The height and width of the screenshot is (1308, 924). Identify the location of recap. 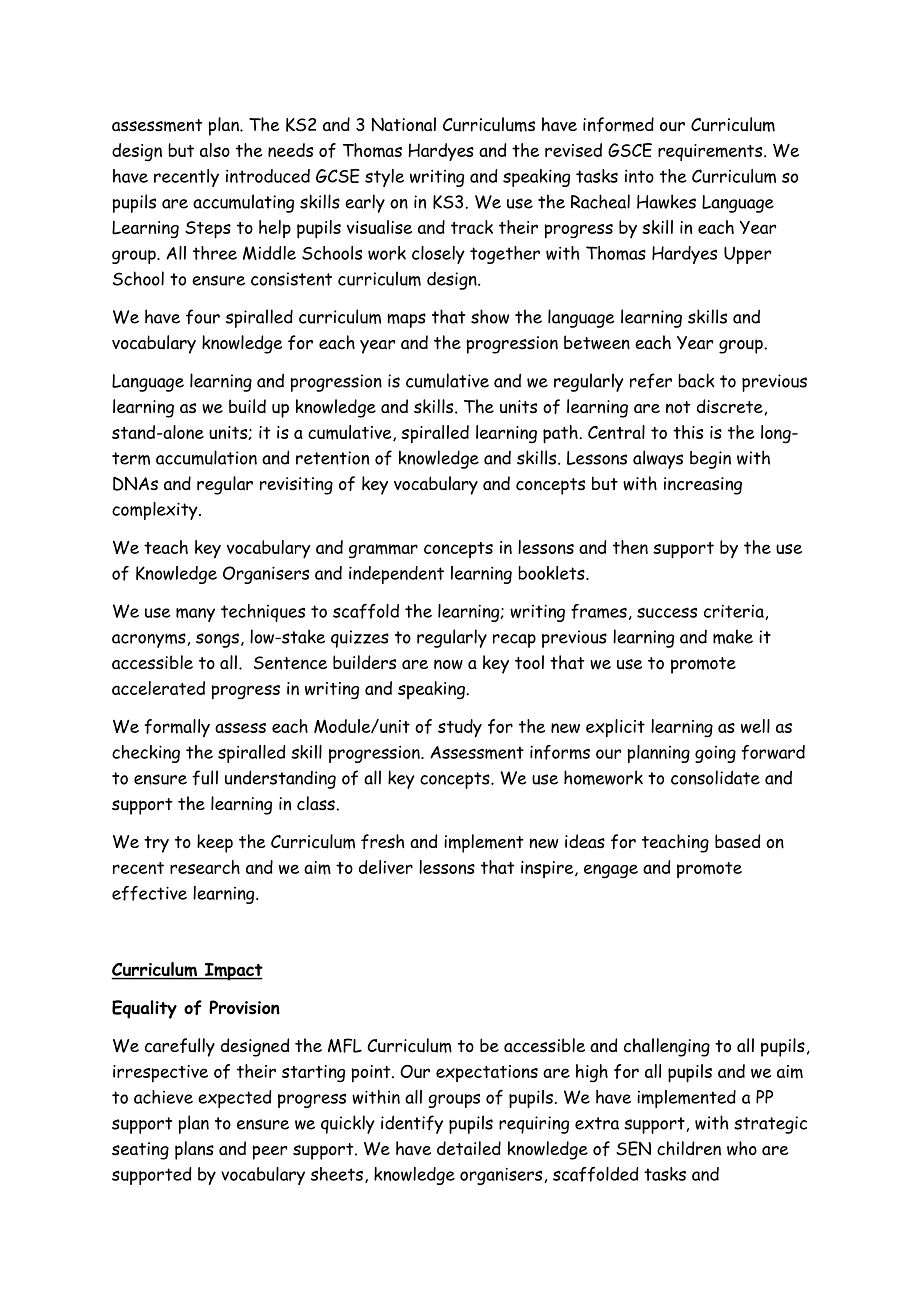
(514, 641).
